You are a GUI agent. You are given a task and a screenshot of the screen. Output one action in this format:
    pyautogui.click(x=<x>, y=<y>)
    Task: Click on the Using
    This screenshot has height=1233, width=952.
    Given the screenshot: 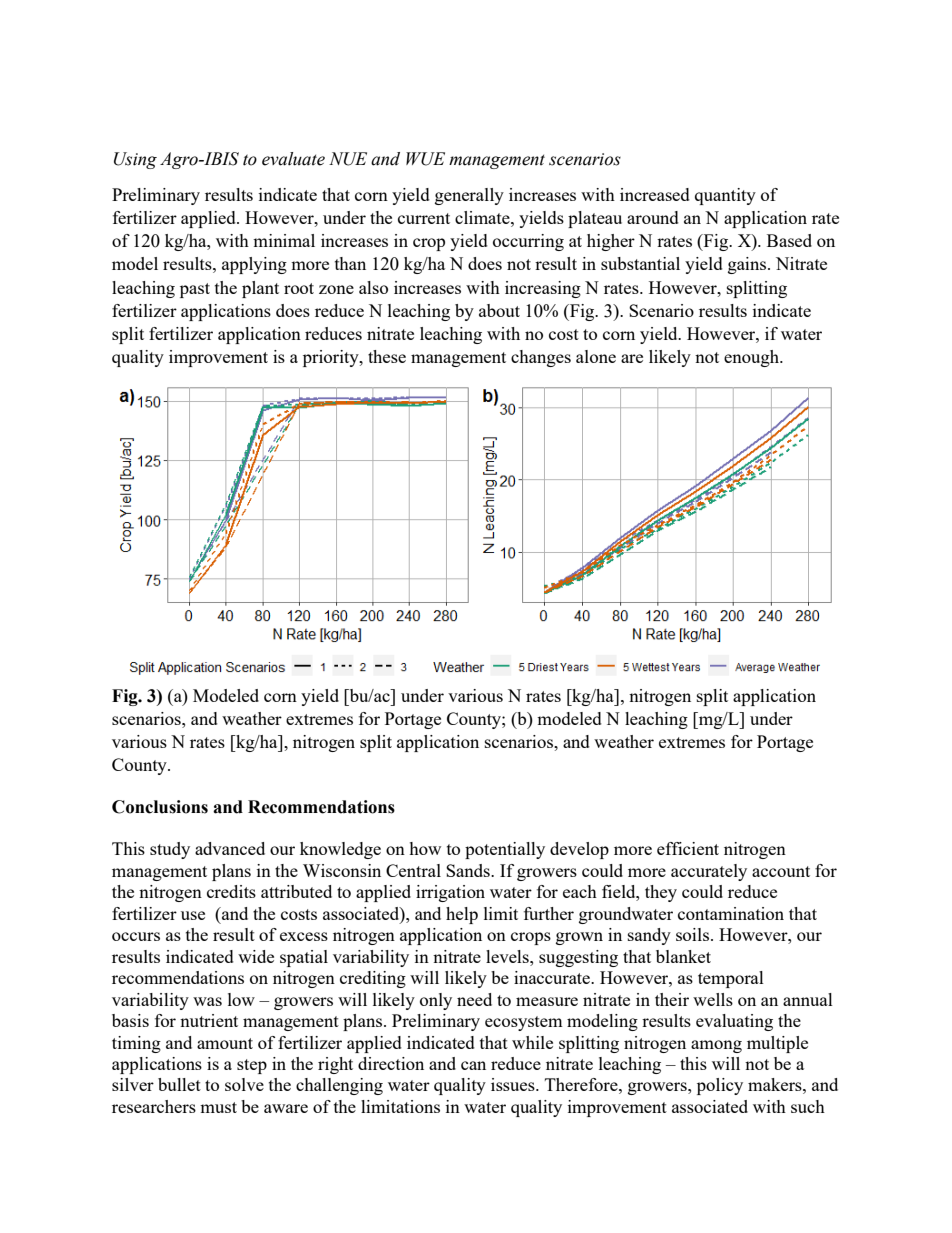 What is the action you would take?
    pyautogui.click(x=135, y=160)
